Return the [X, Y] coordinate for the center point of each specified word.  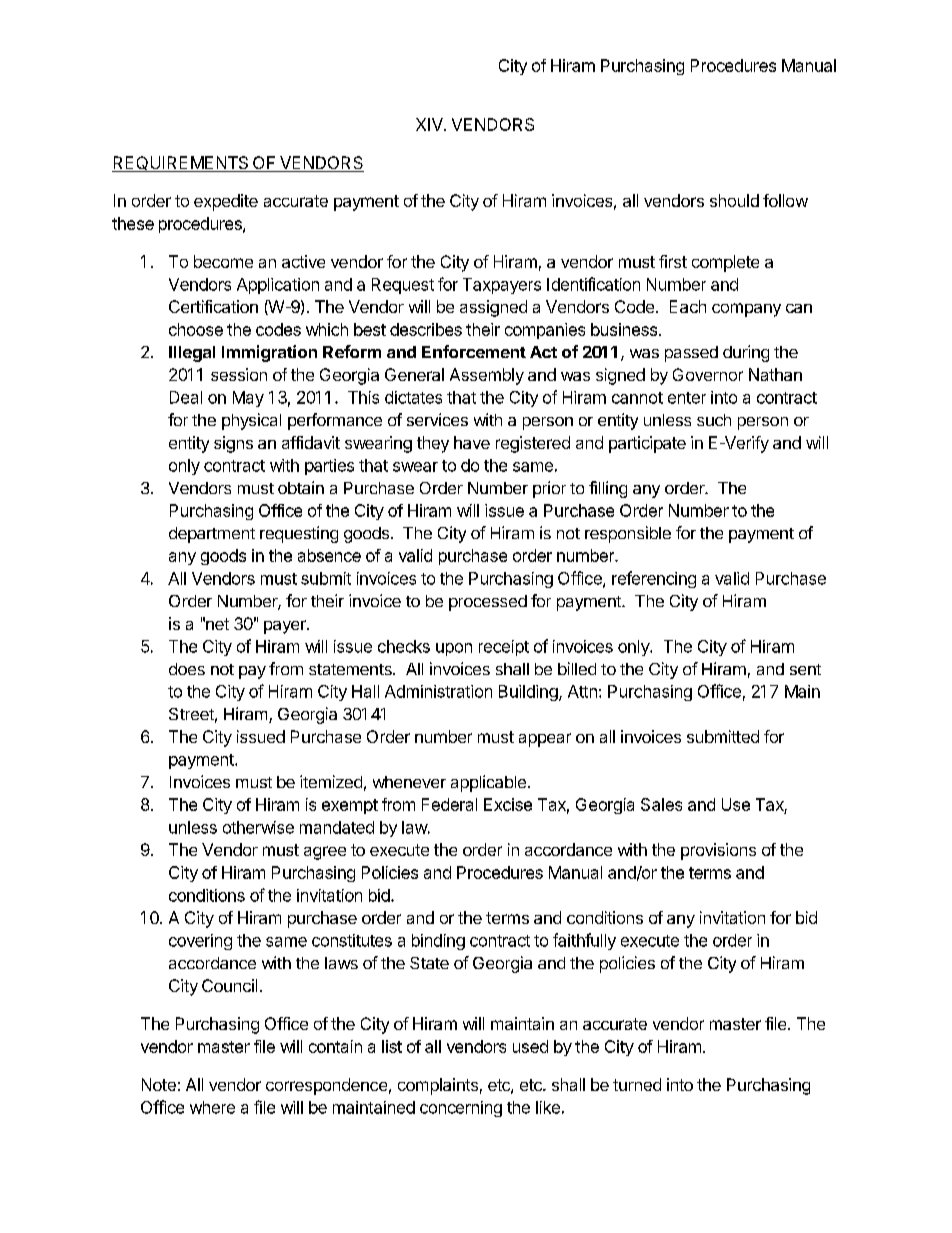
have [472, 442]
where [212, 1107]
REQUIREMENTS [181, 164]
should [734, 200]
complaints [438, 1086]
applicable [488, 783]
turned [637, 1084]
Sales [661, 804]
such [714, 420]
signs [233, 444]
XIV [430, 124]
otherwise [258, 827]
